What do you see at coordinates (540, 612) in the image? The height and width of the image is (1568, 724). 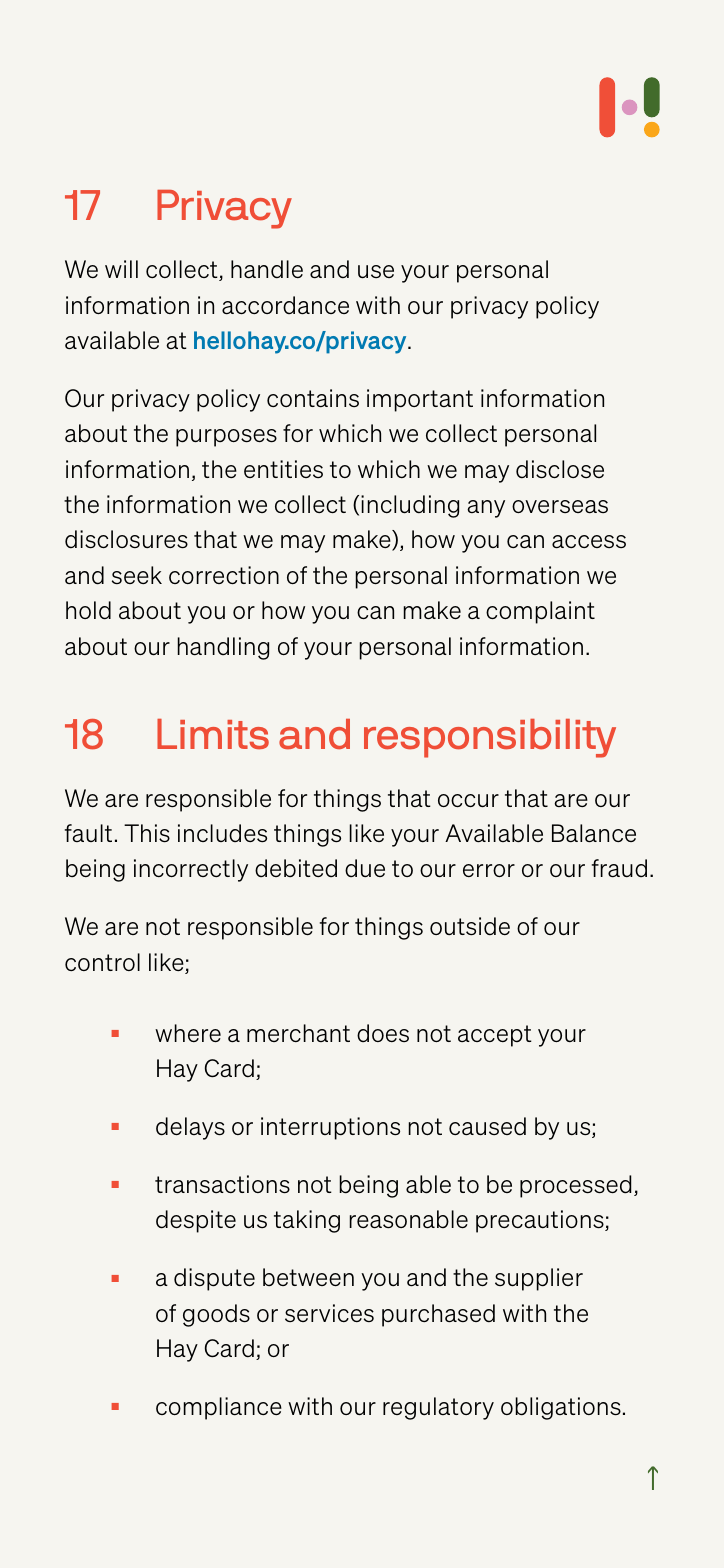 I see `complaint` at bounding box center [540, 612].
